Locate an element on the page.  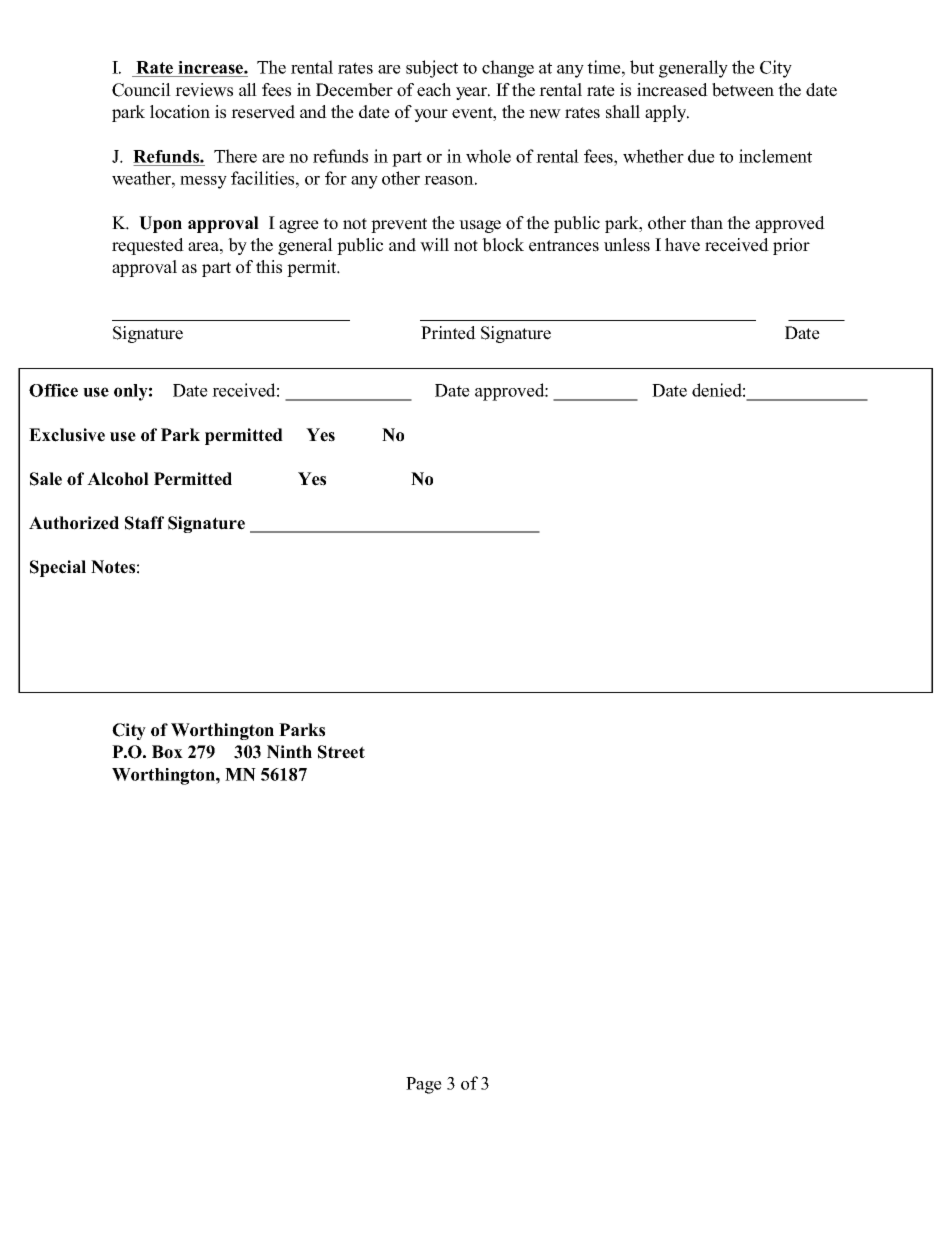
Box is located at coordinates (167, 752).
